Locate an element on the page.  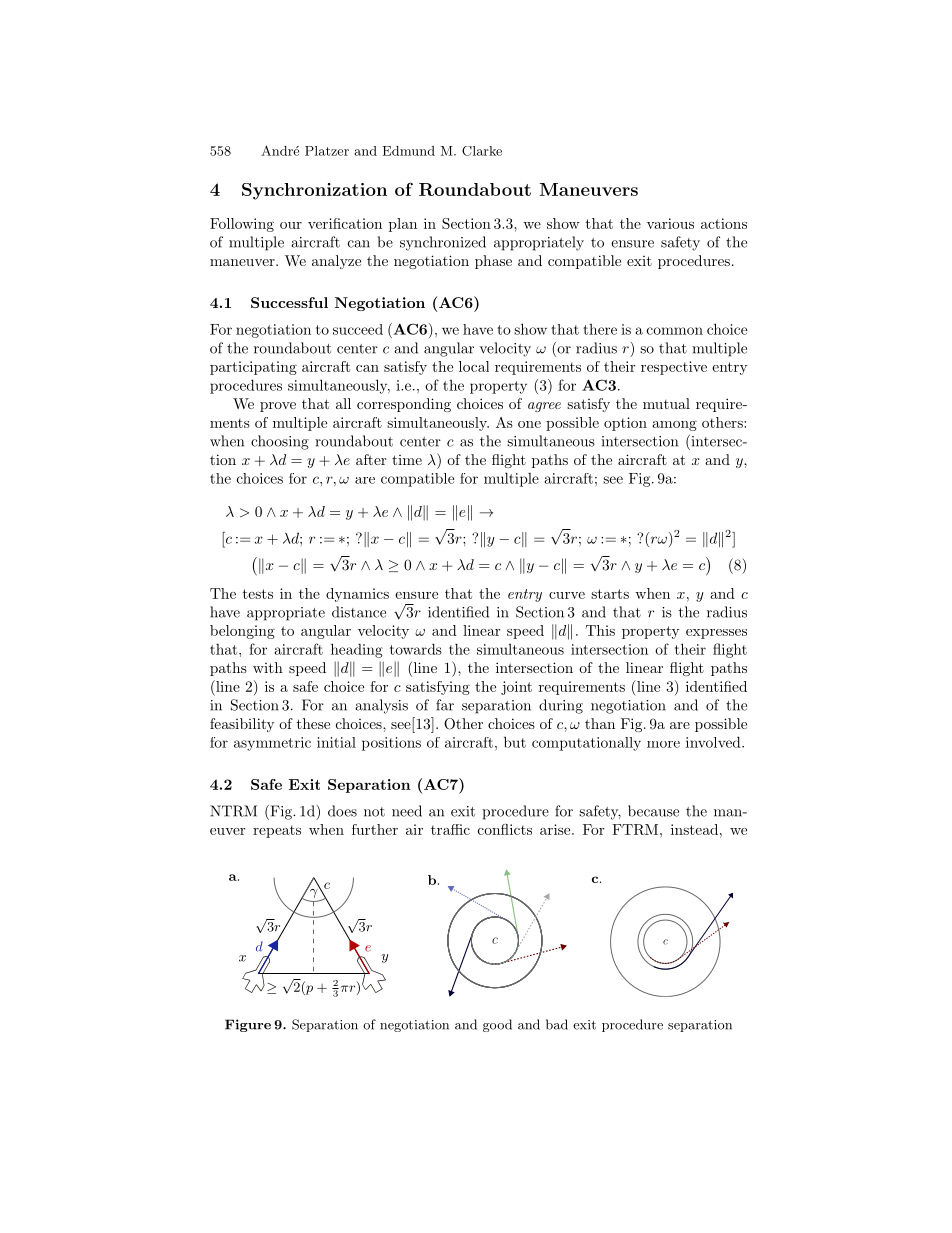
these is located at coordinates (313, 723).
